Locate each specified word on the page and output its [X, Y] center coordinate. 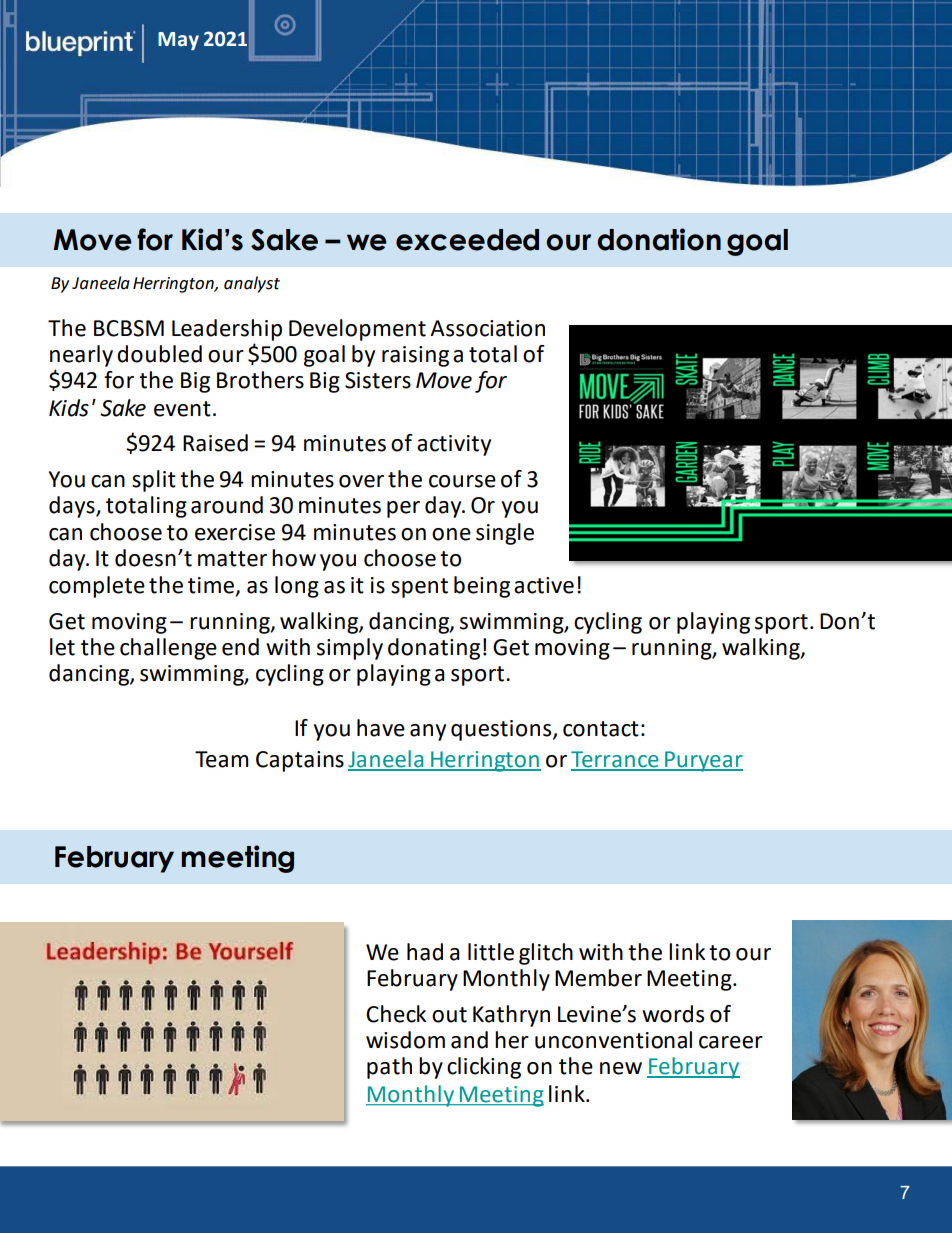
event [182, 409]
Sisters [378, 380]
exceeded [467, 240]
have [381, 728]
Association [487, 328]
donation [659, 239]
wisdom [405, 1040]
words [673, 1014]
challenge [168, 649]
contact [601, 729]
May [178, 41]
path [389, 1068]
